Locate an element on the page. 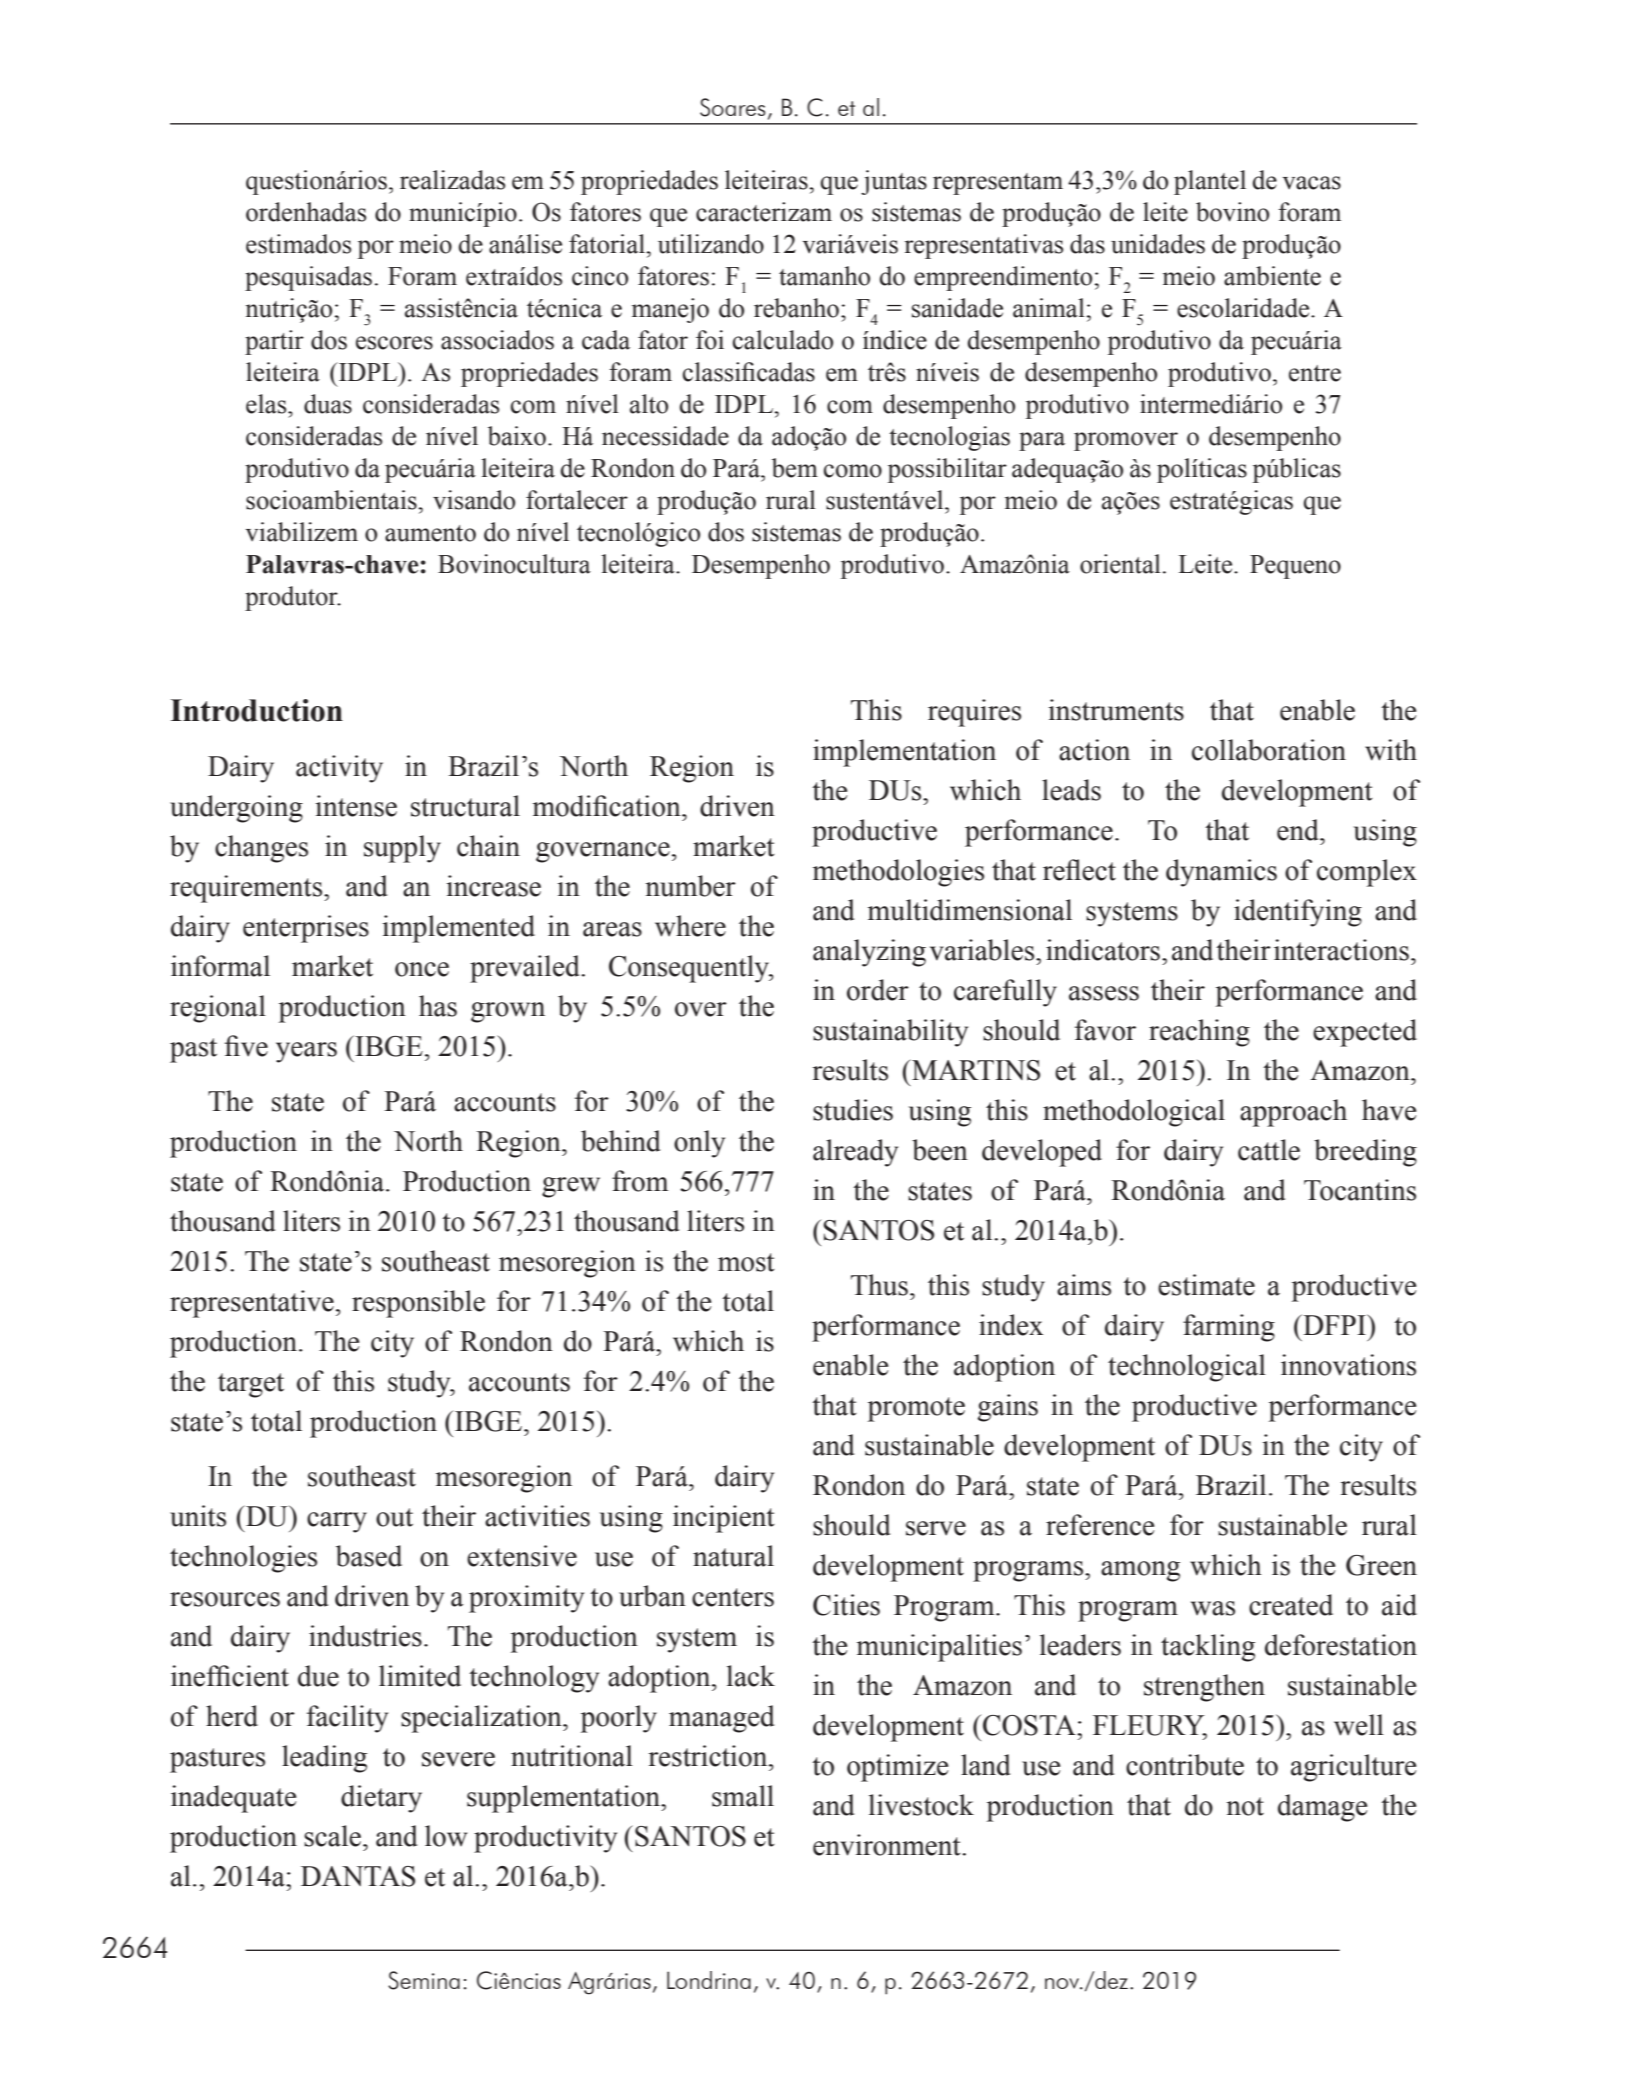 This document has height=2079, width=1625. Soares is located at coordinates (733, 107).
